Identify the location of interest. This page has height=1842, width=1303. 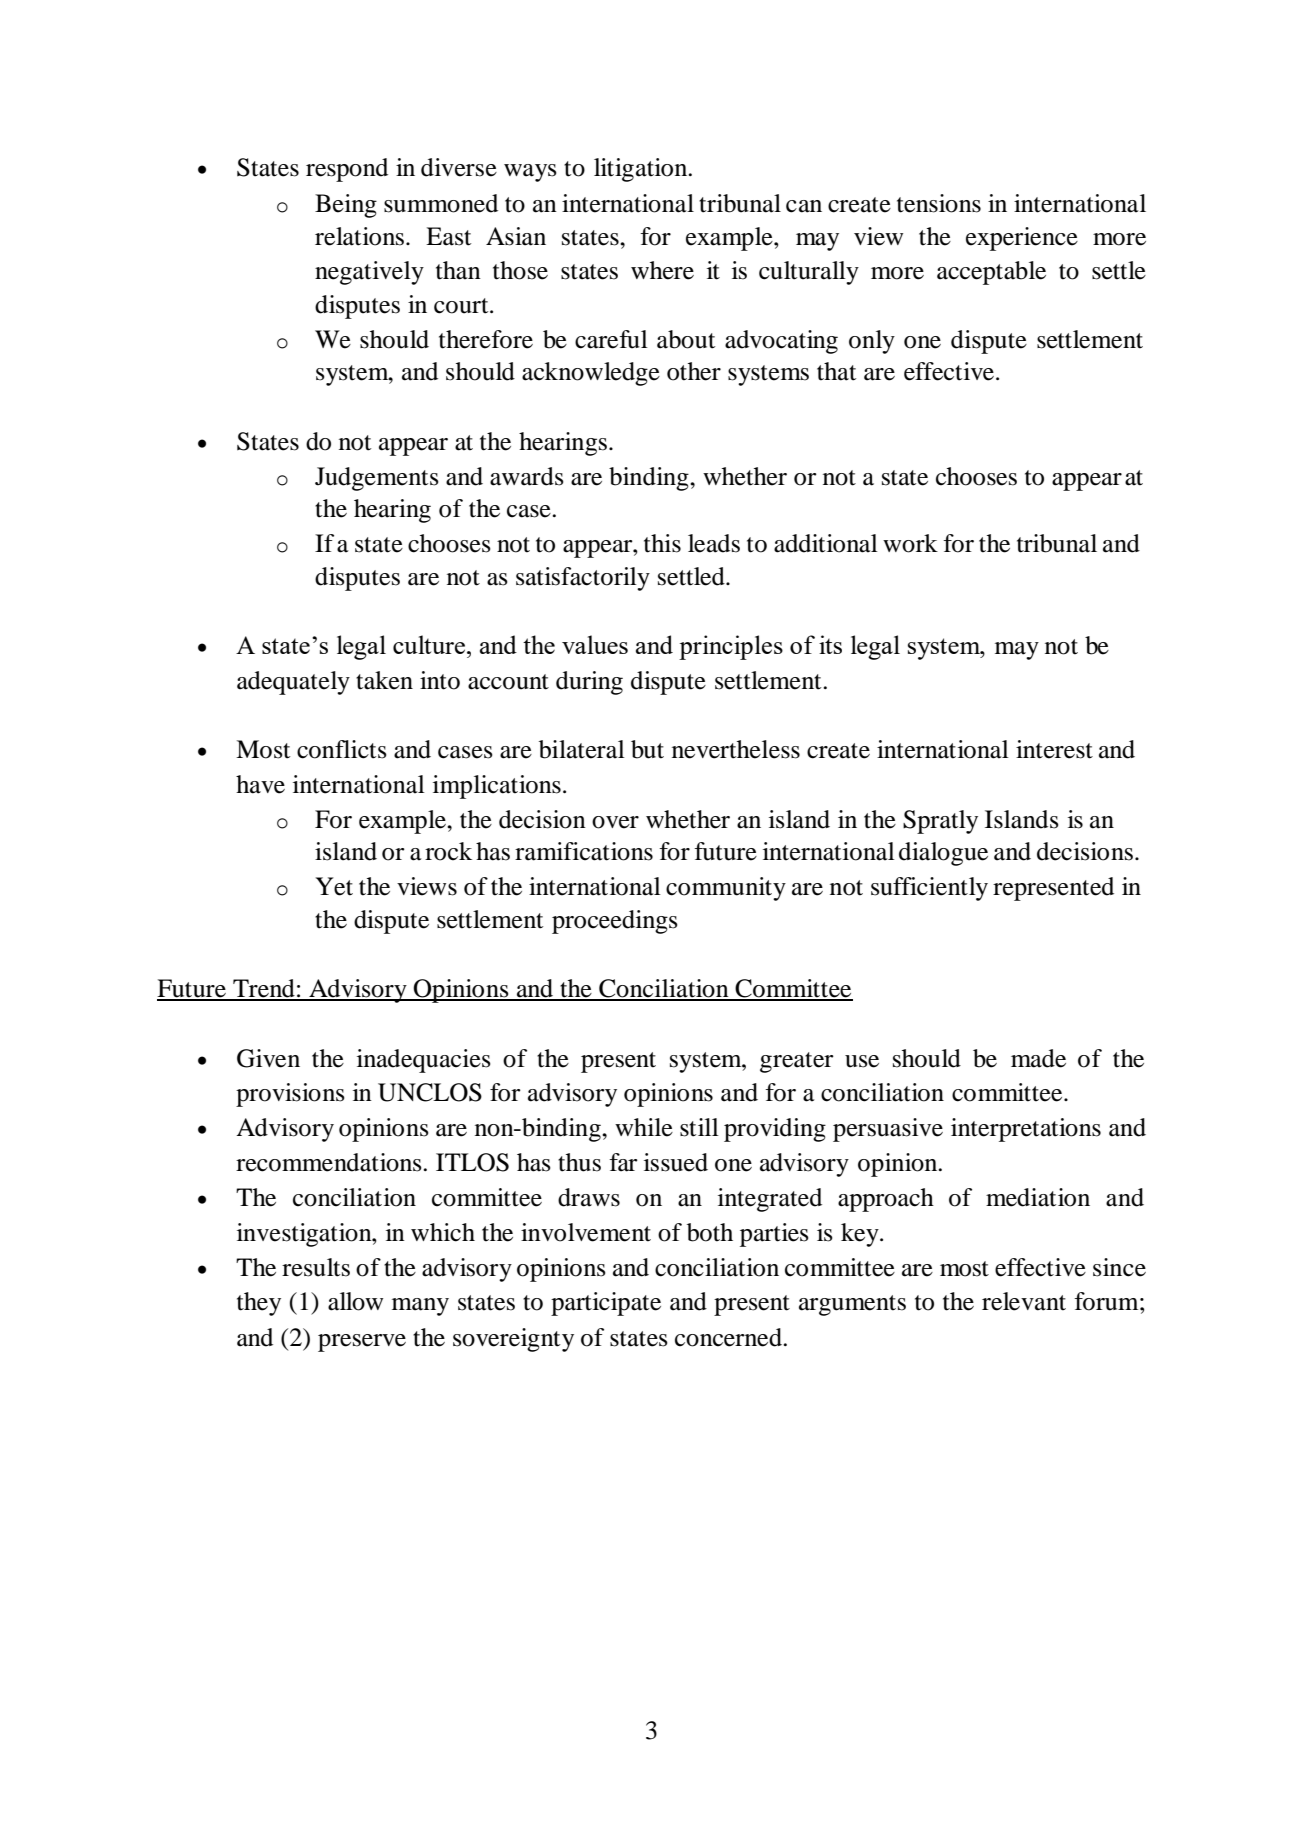
(1054, 749).
